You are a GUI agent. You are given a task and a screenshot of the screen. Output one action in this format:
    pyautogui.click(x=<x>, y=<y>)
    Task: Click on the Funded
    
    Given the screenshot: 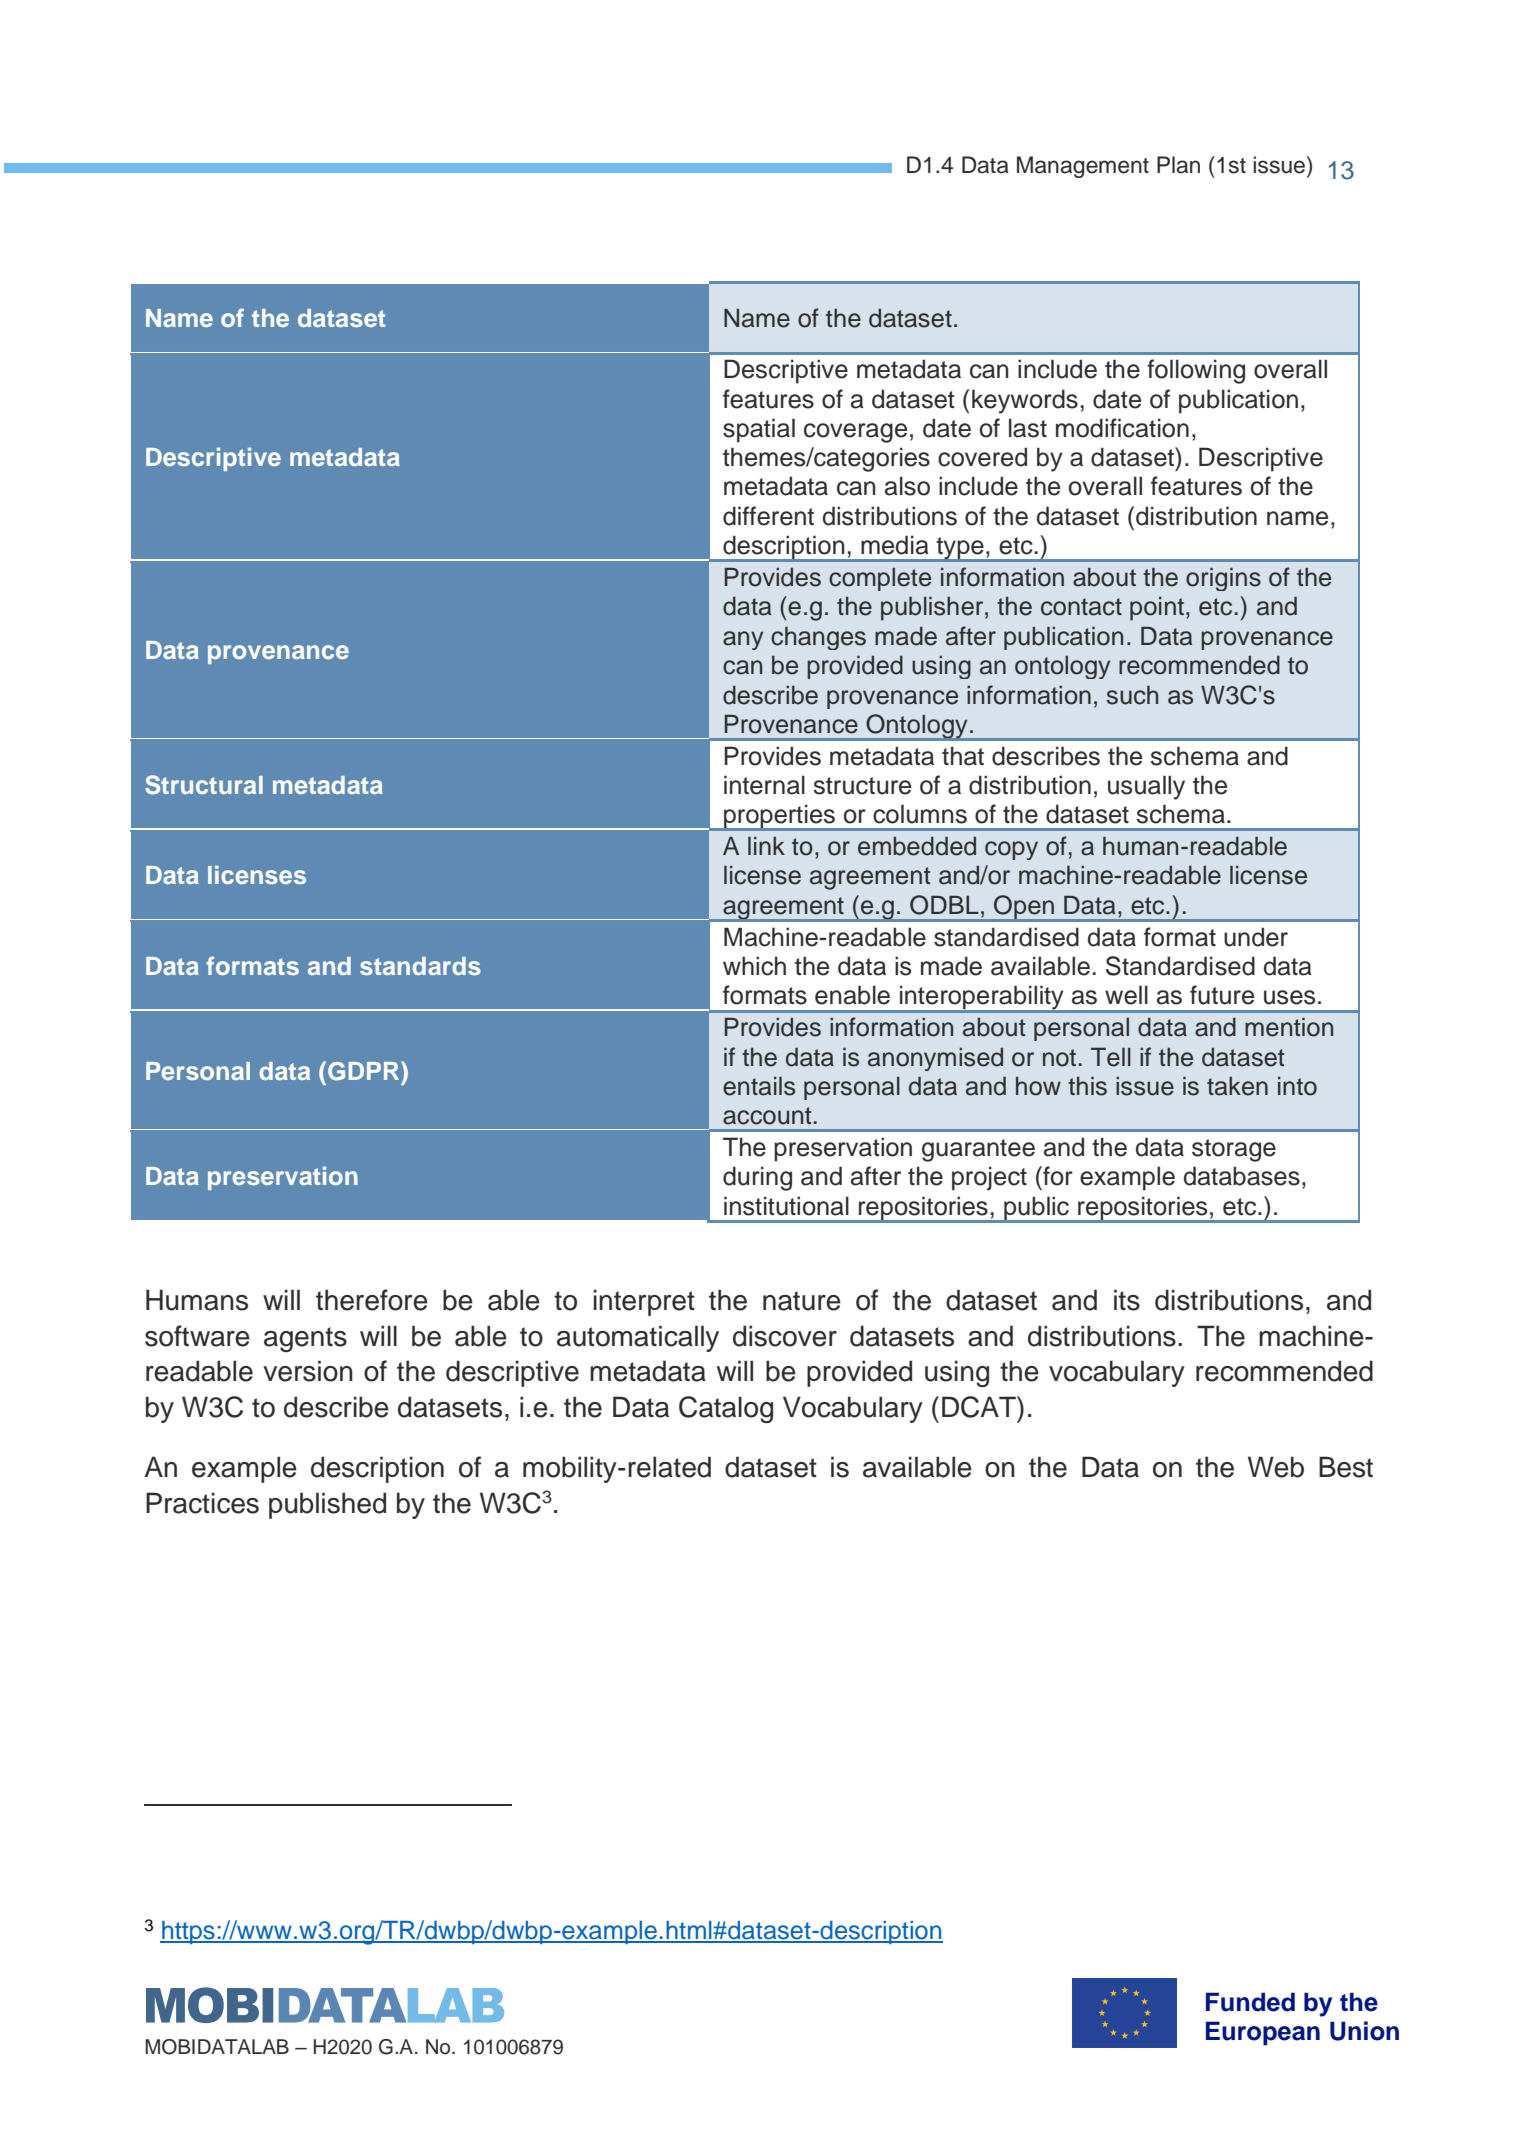 What is the action you would take?
    pyautogui.click(x=1250, y=2002)
